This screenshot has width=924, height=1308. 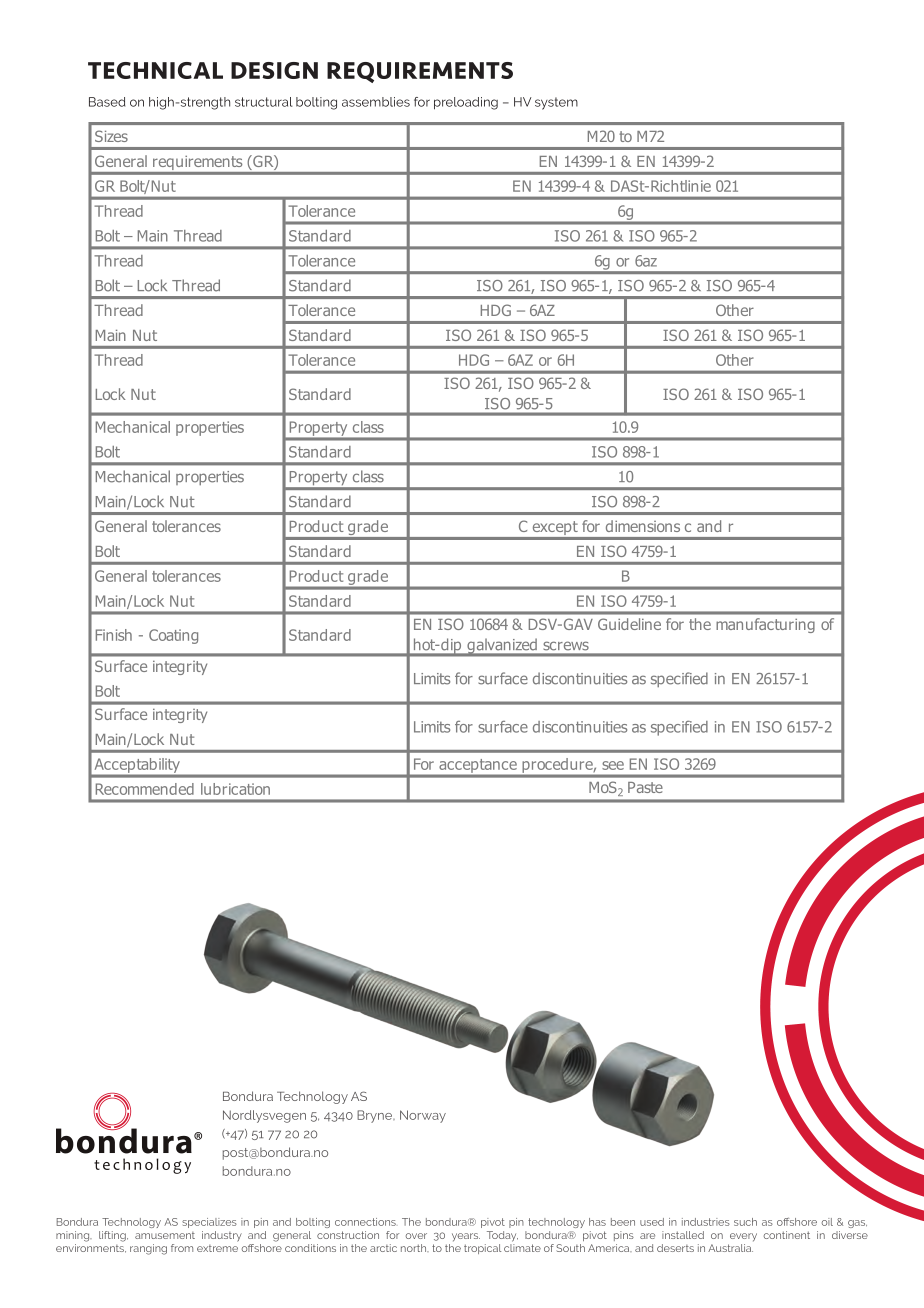 I want to click on Coating, so click(x=173, y=636).
